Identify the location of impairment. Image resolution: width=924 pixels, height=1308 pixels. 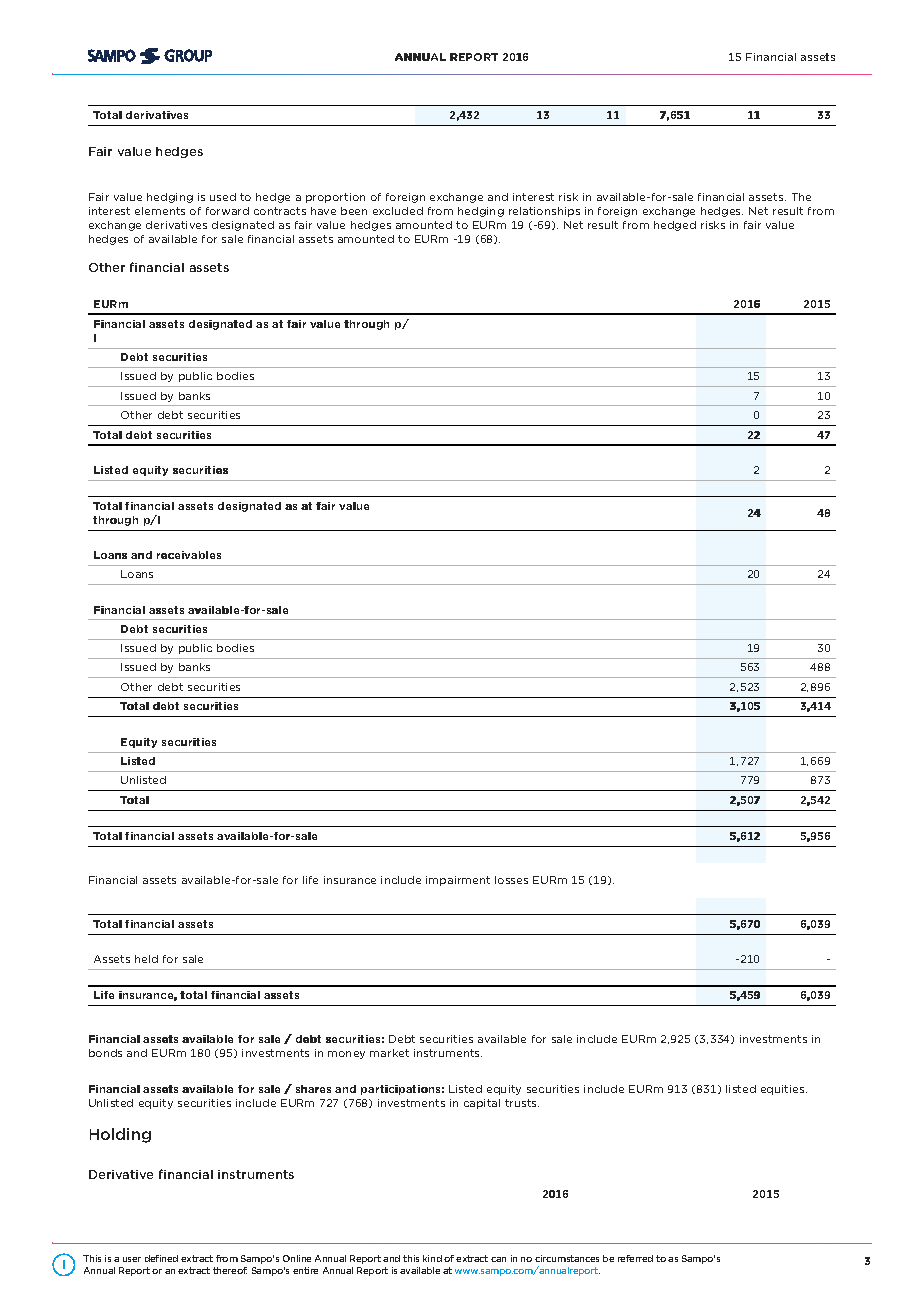
(458, 881).
